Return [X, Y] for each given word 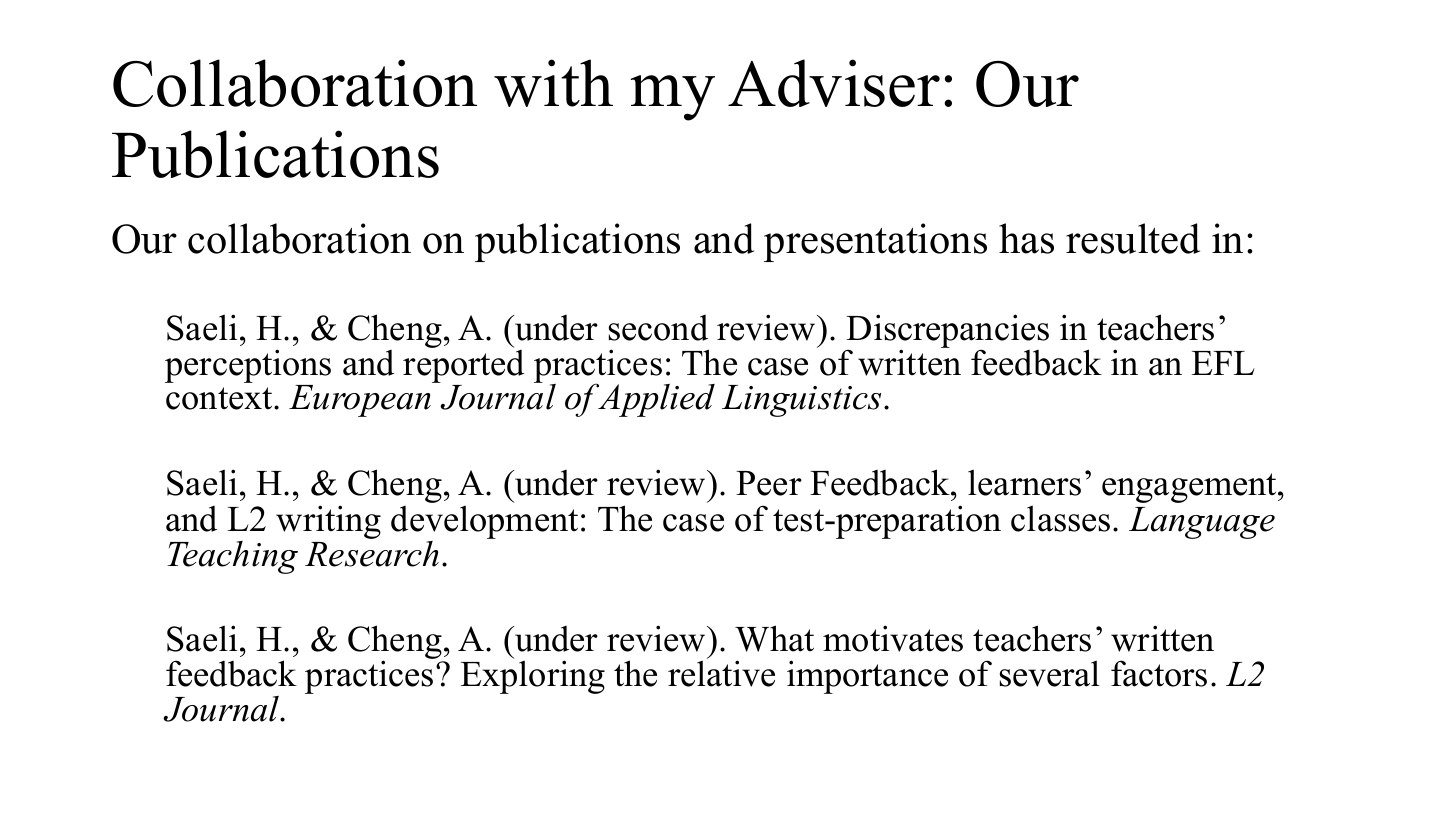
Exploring [533, 676]
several [1050, 673]
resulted [1133, 238]
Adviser [834, 83]
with [553, 83]
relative [721, 672]
